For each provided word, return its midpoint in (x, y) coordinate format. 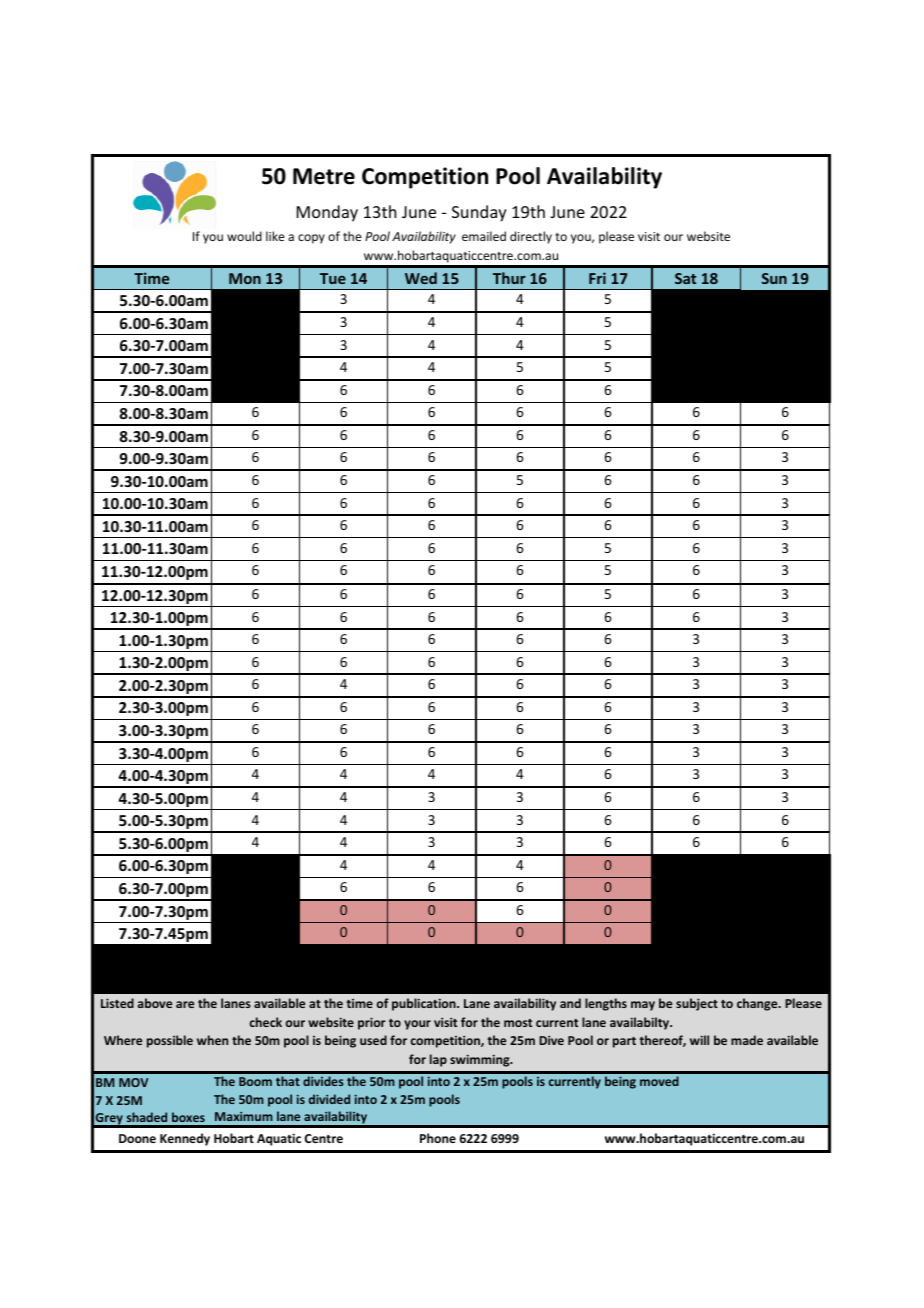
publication (425, 1004)
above (155, 1003)
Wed (421, 278)
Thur (509, 278)
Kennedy (185, 1139)
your (417, 1025)
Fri (597, 278)
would (244, 236)
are (185, 1004)
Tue (333, 278)
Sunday (479, 213)
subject (697, 1004)
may (643, 1006)
